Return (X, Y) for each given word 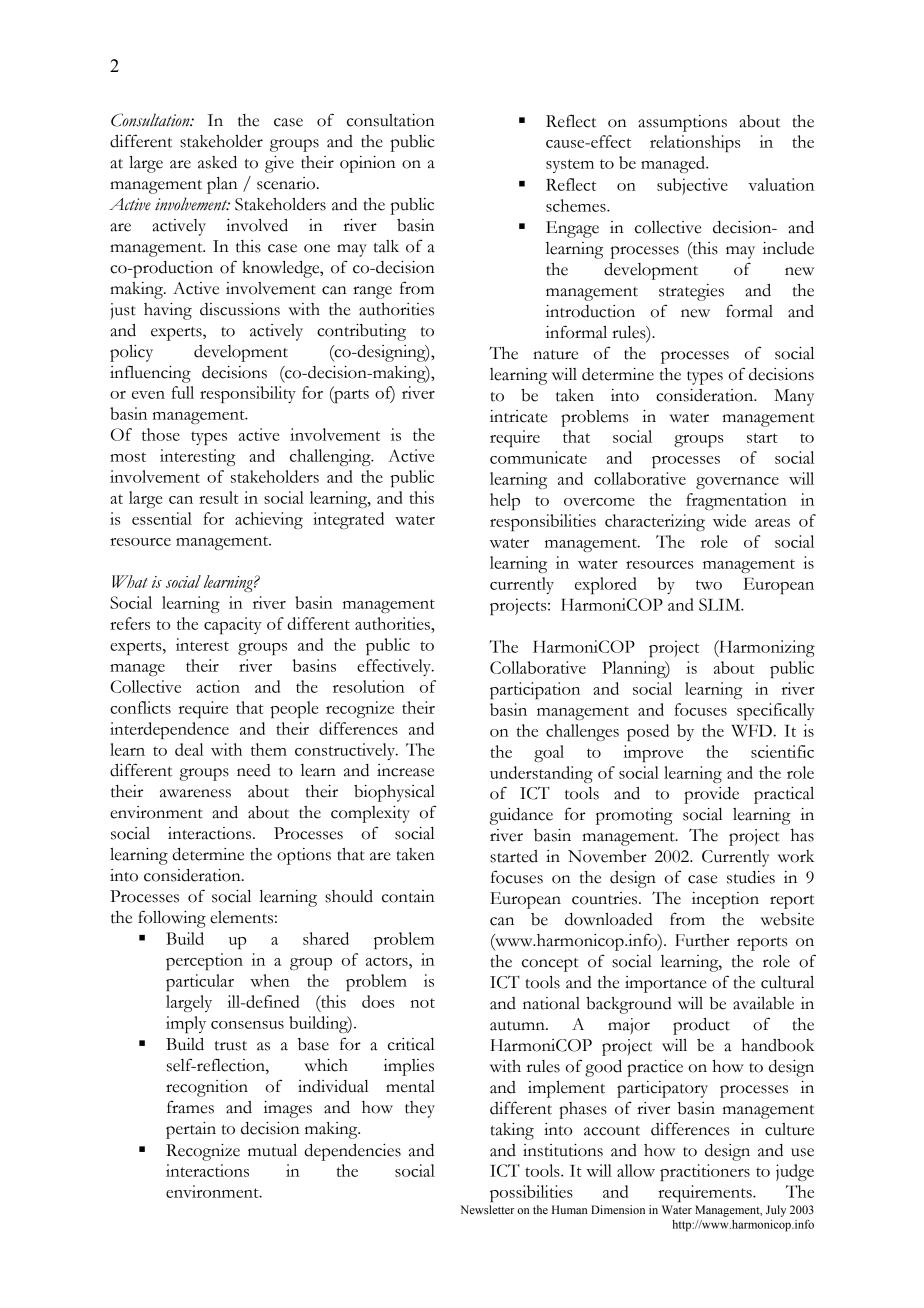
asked (217, 162)
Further (702, 940)
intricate (518, 416)
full (182, 392)
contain (408, 896)
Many (794, 397)
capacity (233, 625)
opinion (368, 164)
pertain (191, 1130)
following (172, 919)
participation (535, 690)
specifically (776, 711)
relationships (695, 143)
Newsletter (487, 1209)
